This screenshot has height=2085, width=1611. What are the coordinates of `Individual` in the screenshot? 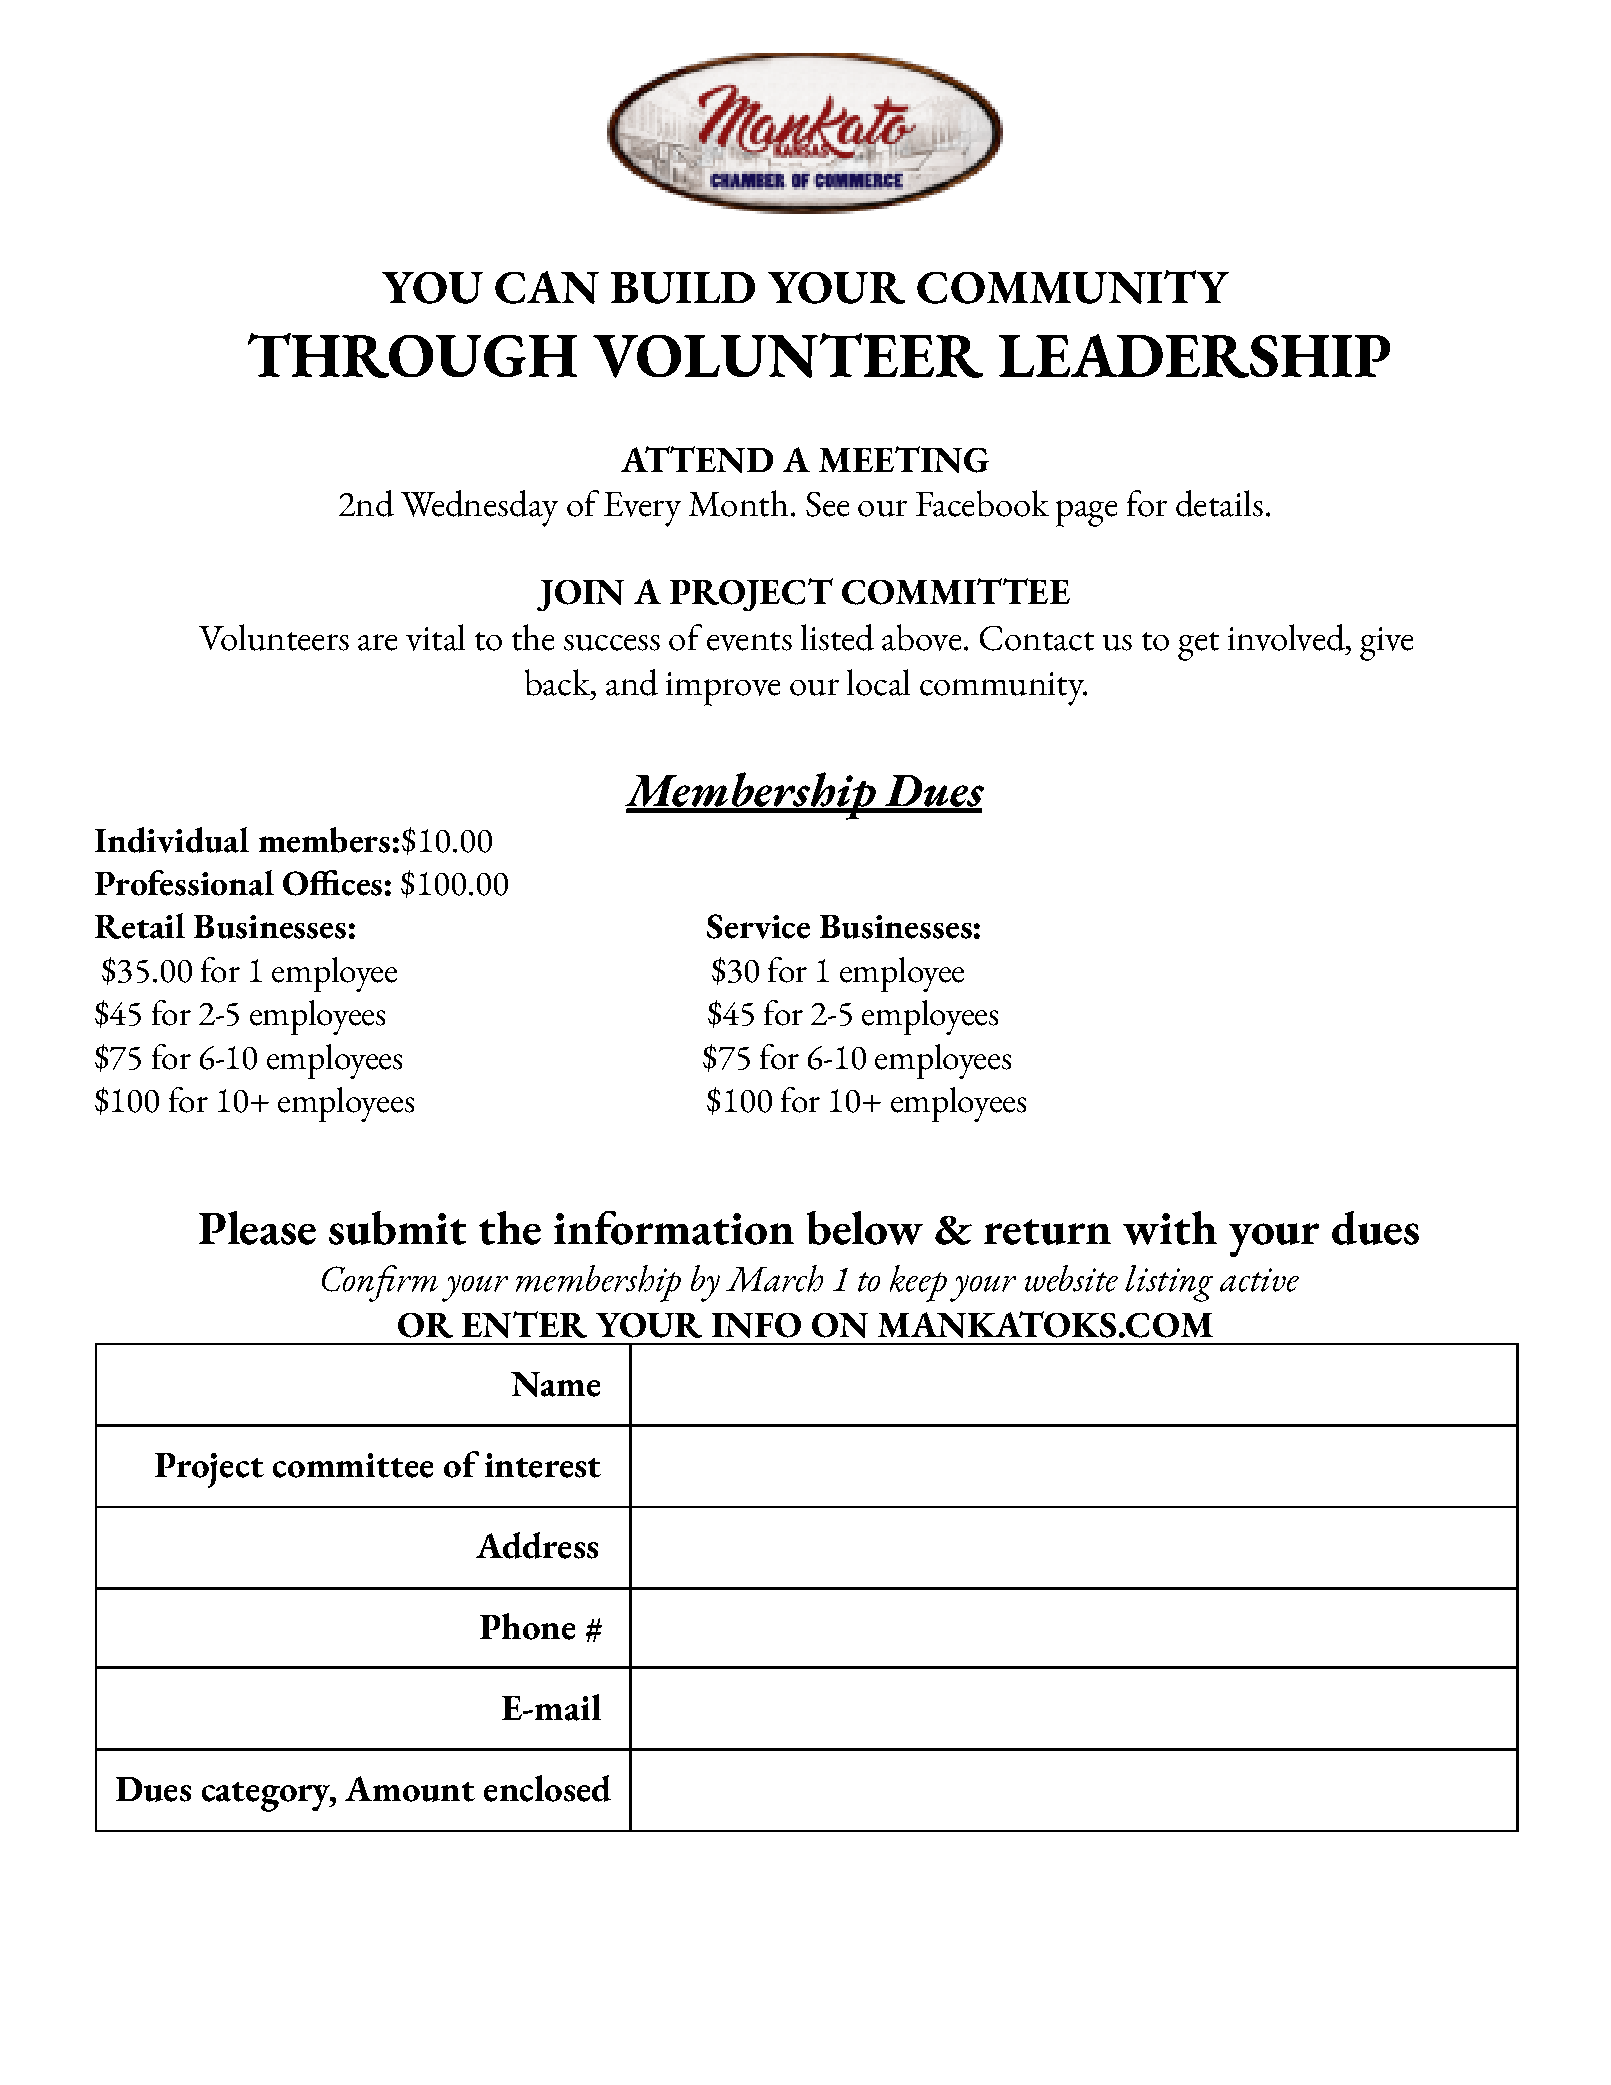 It's located at (172, 840).
